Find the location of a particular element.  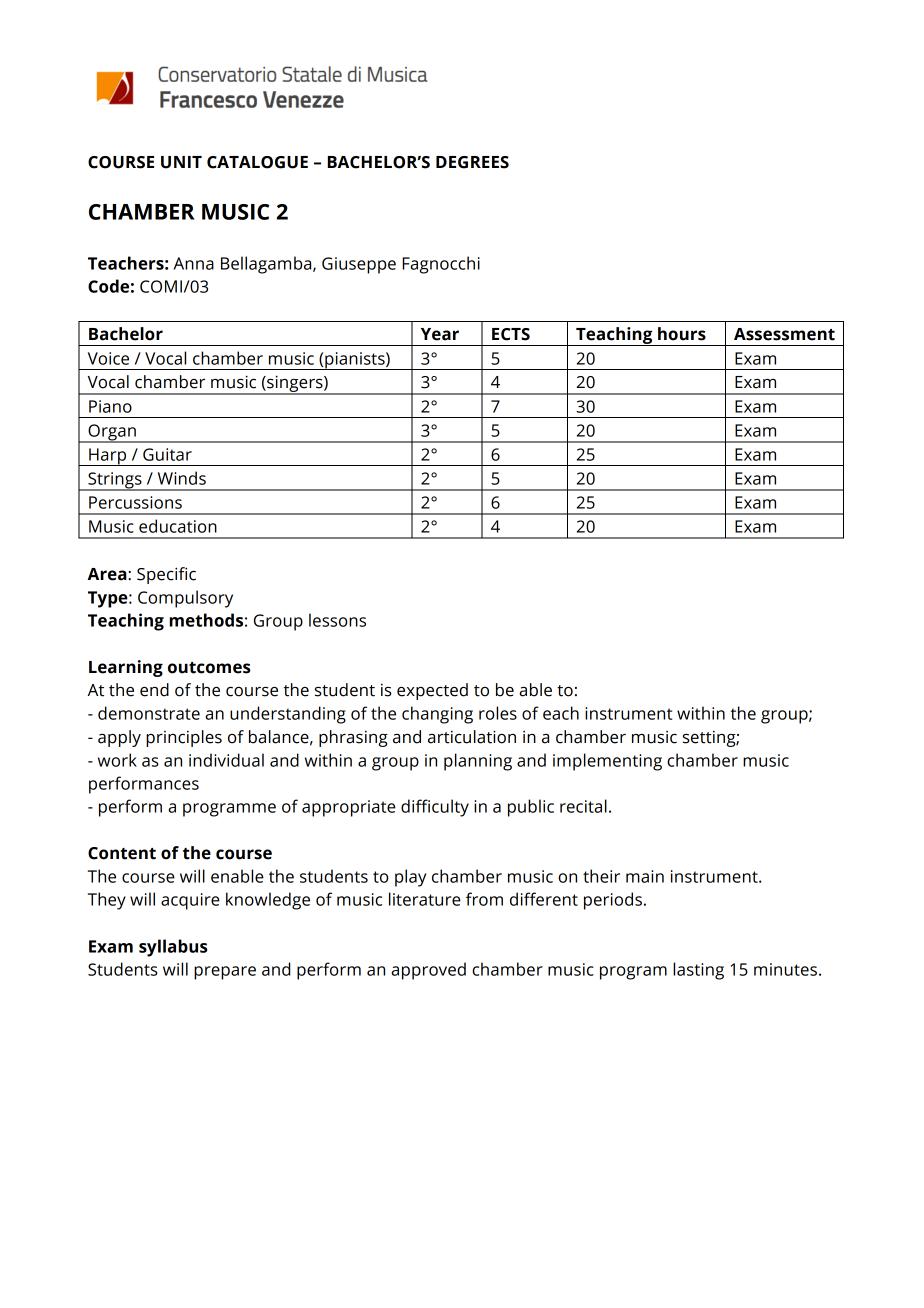

roles is located at coordinates (498, 713).
